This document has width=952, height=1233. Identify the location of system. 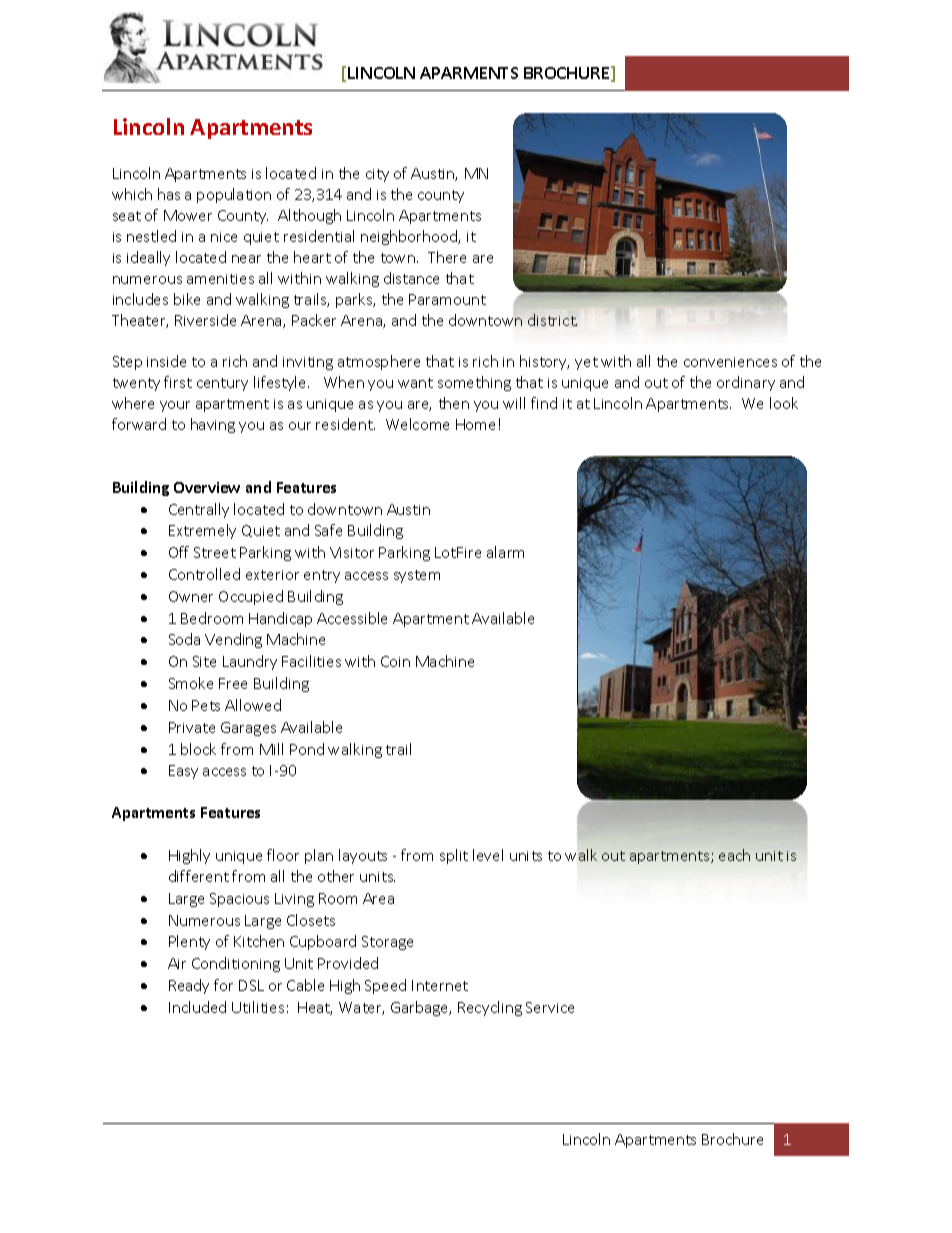
(417, 576).
